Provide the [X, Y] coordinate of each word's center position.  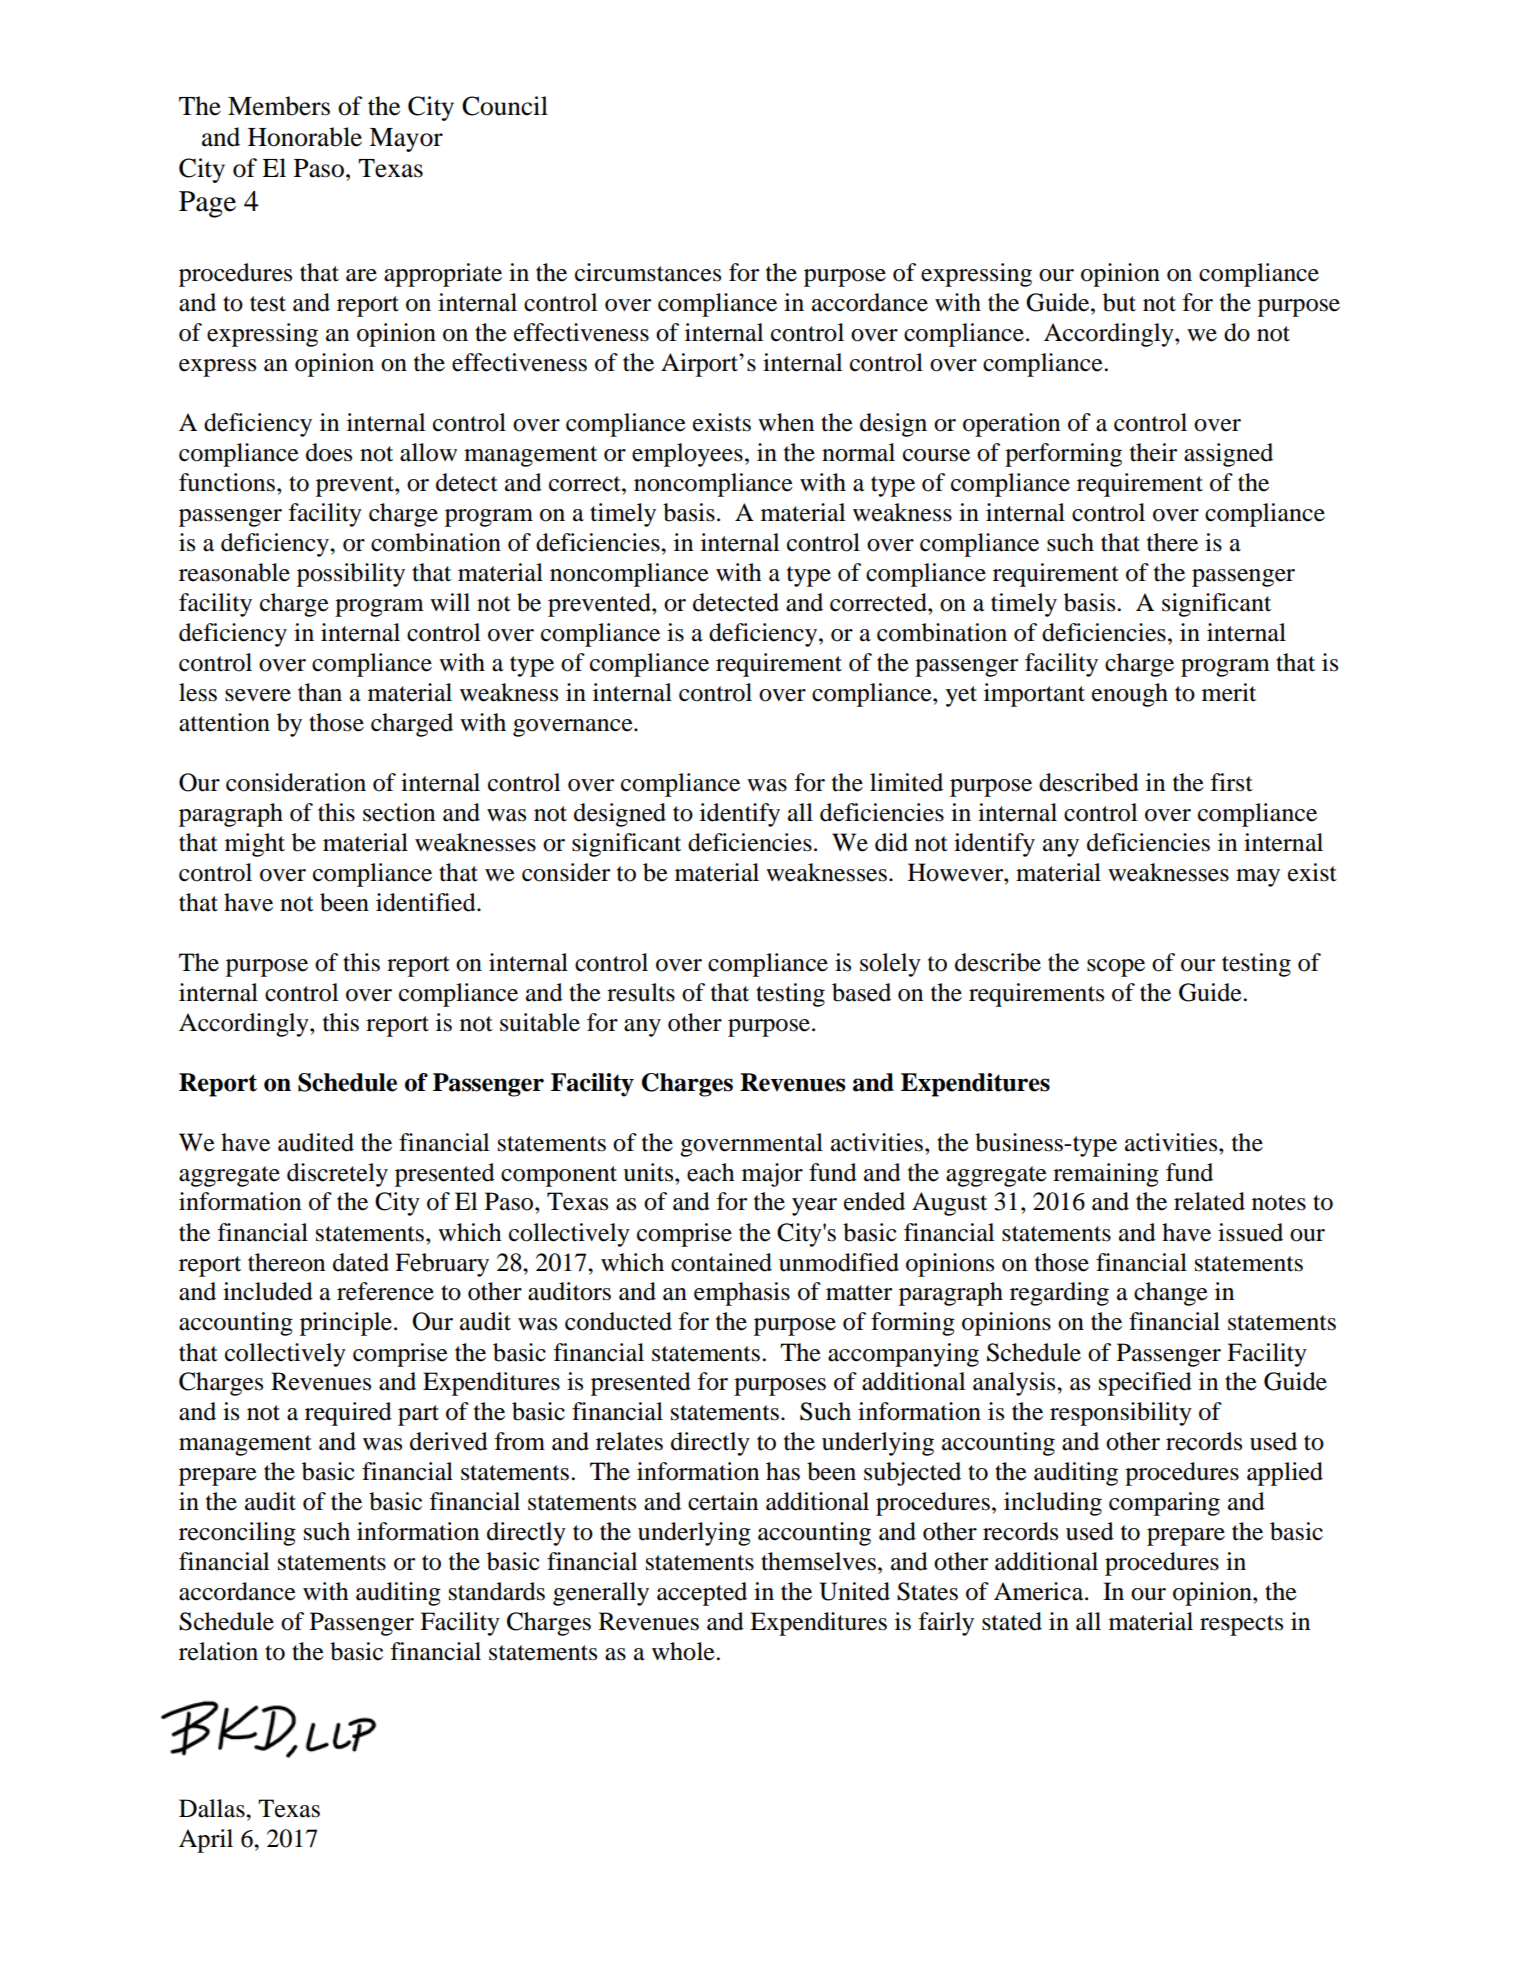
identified [427, 902]
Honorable [305, 137]
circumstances [648, 272]
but [1119, 302]
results [641, 992]
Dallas [213, 1808]
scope [1116, 968]
